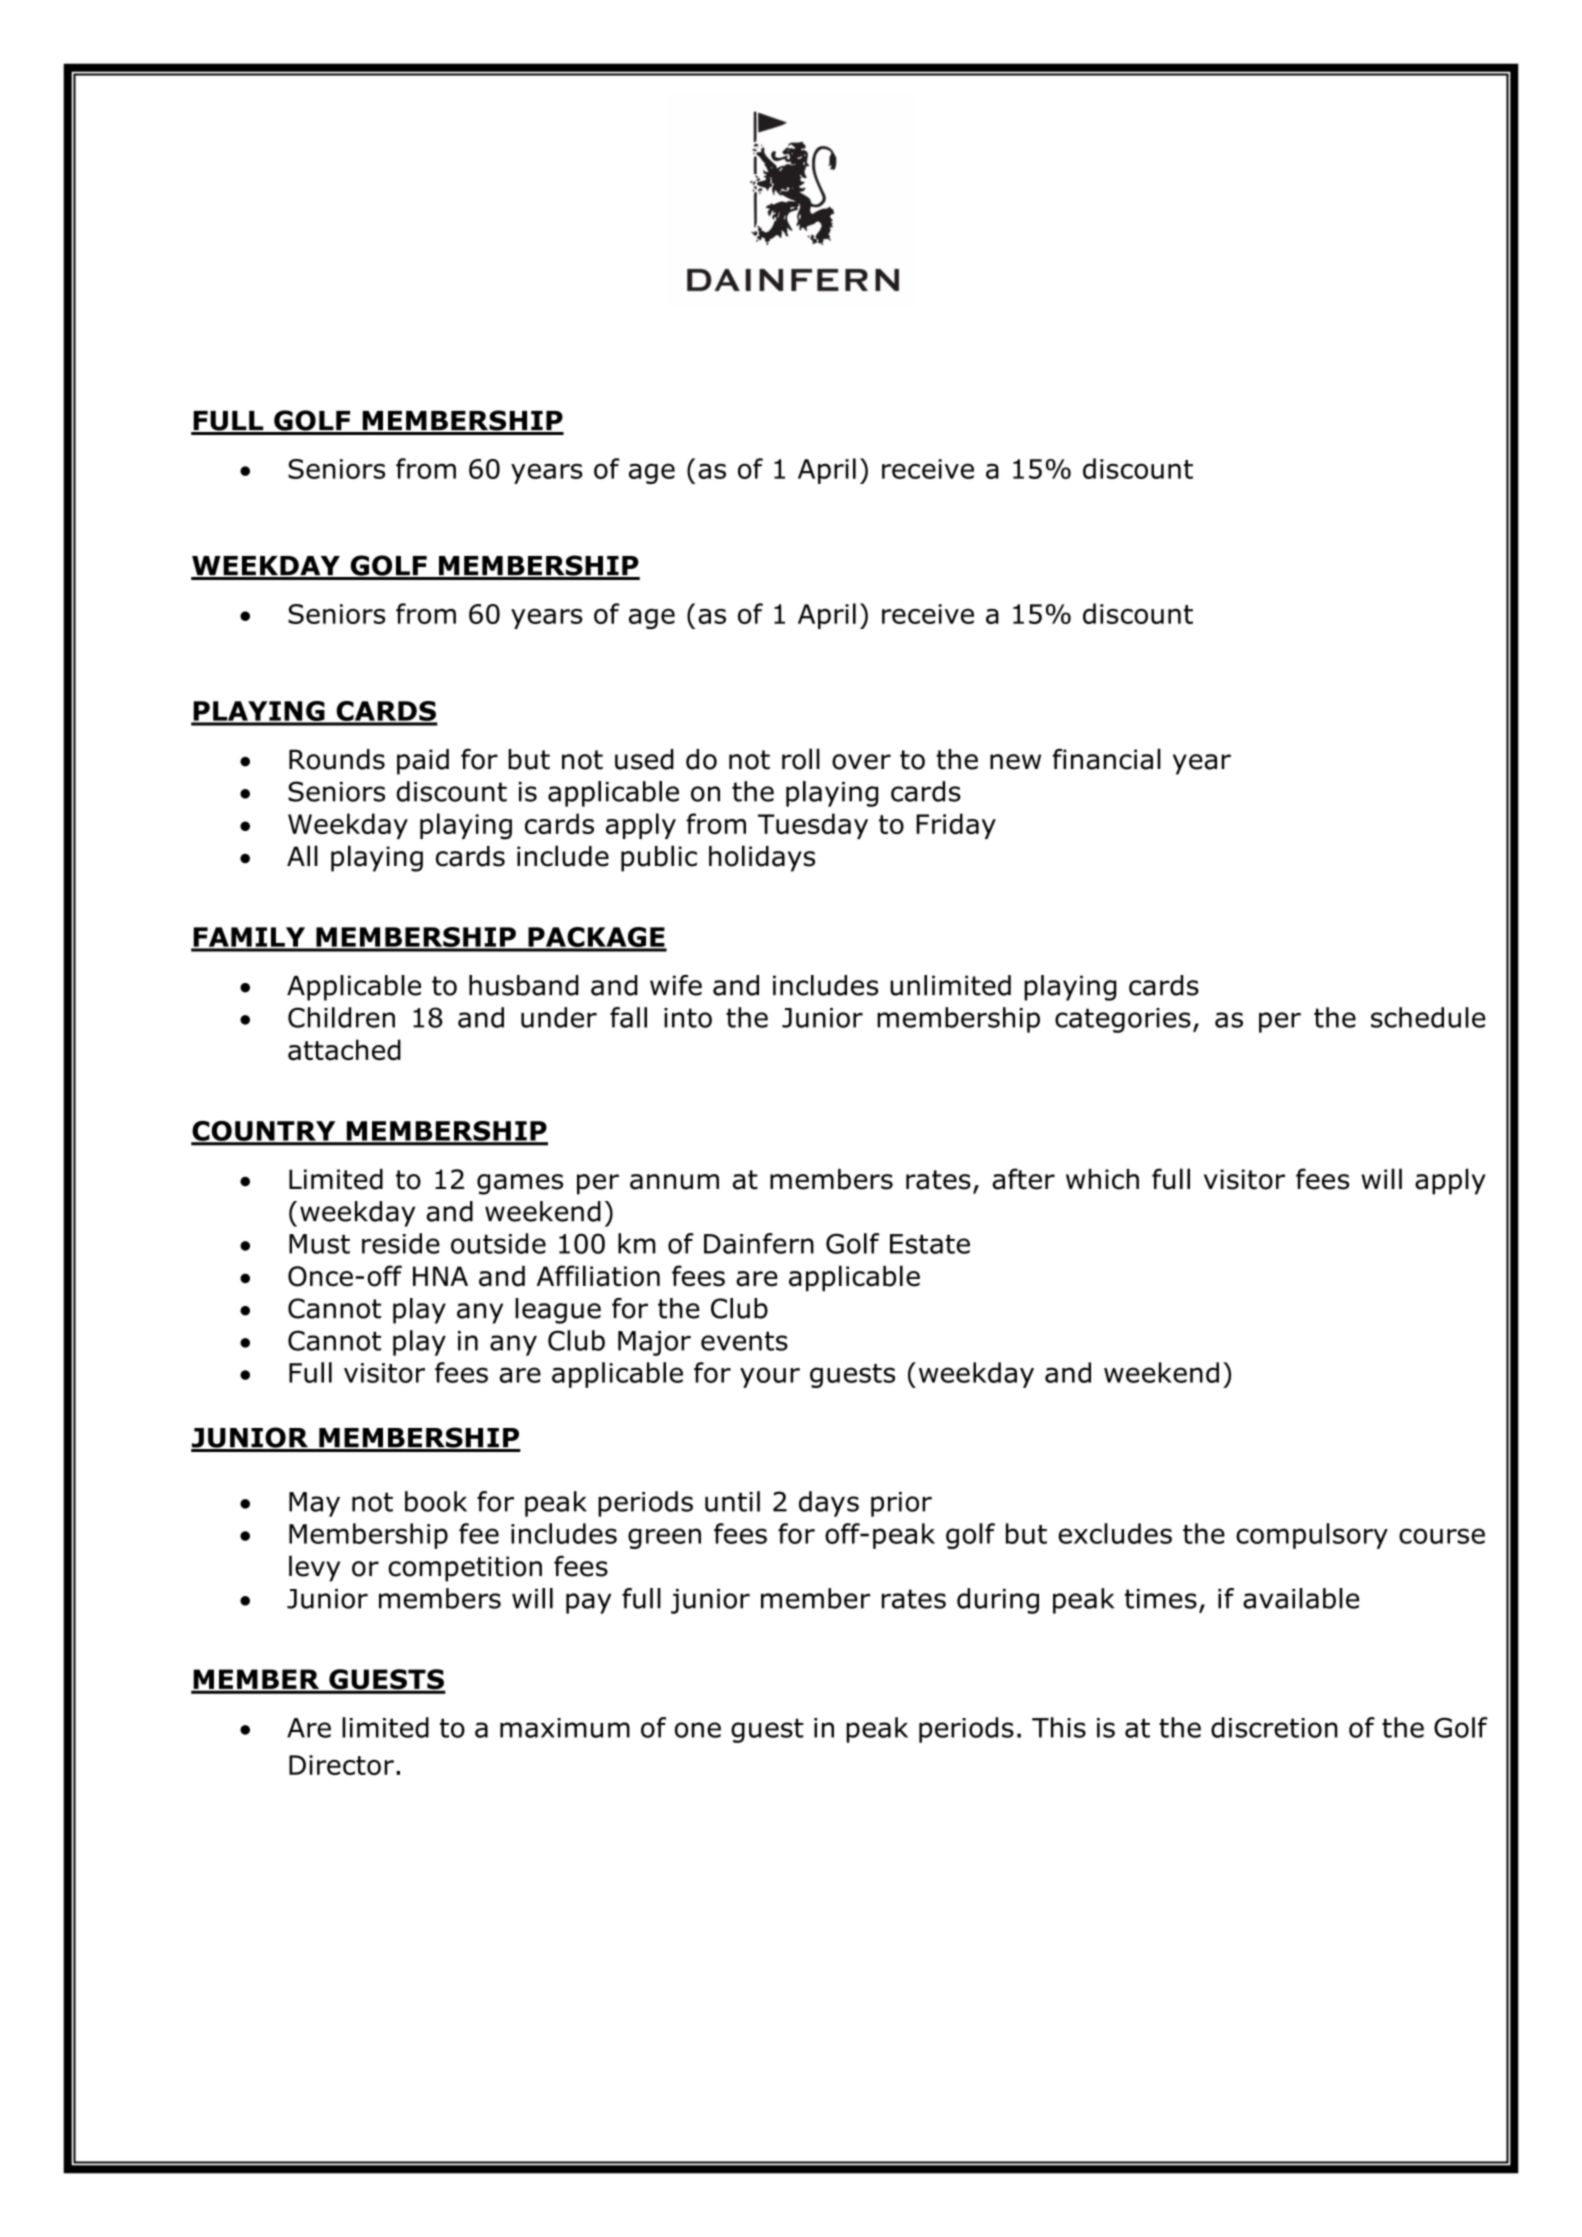  I want to click on financial, so click(1107, 759).
